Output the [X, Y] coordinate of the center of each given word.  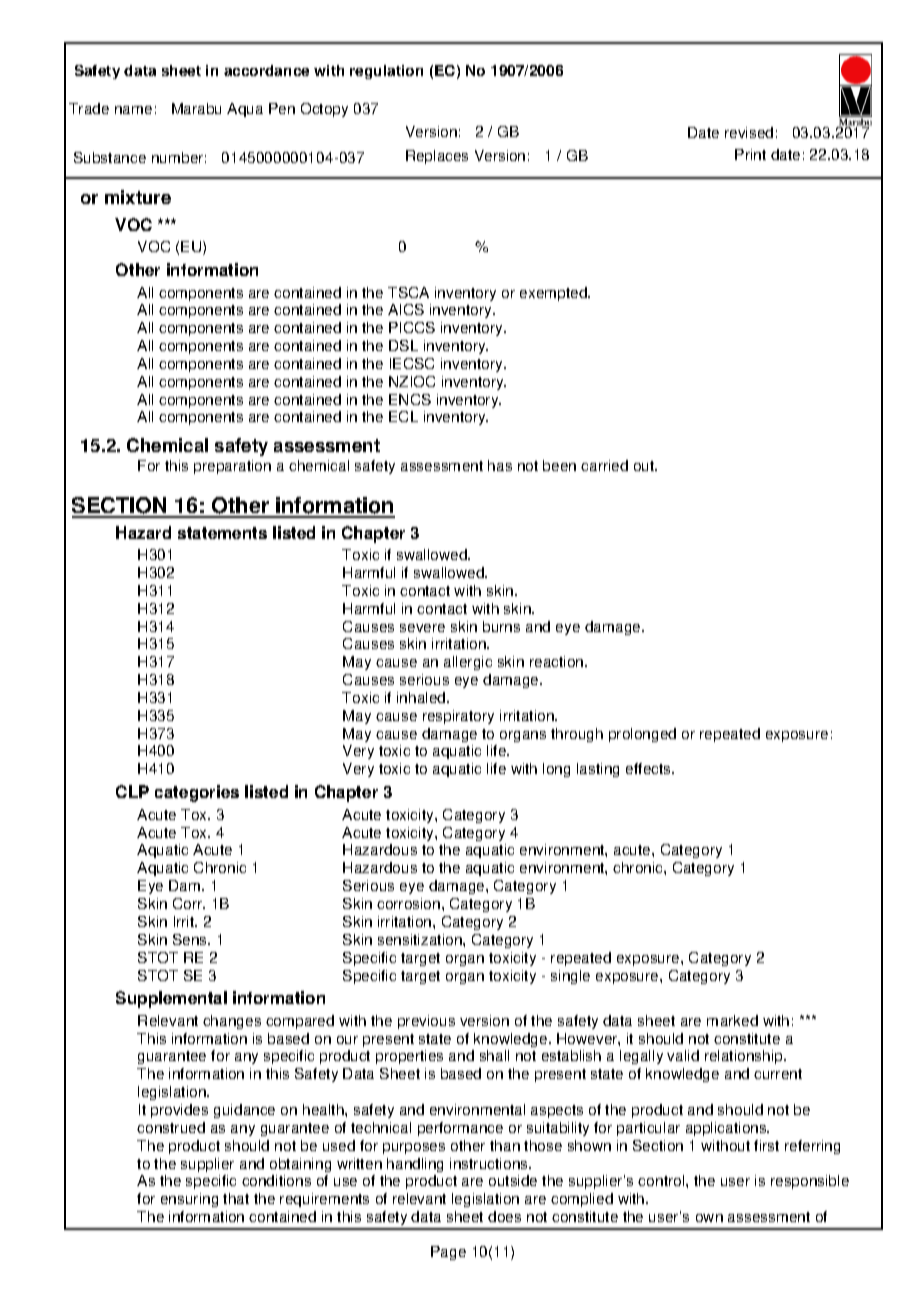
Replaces [437, 157]
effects [649, 768]
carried [604, 465]
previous [426, 1022]
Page [448, 1253]
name [133, 110]
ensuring [189, 1200]
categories [197, 793]
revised [749, 132]
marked [732, 1020]
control [662, 1180]
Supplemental [171, 999]
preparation [232, 467]
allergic [468, 663]
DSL [403, 345]
